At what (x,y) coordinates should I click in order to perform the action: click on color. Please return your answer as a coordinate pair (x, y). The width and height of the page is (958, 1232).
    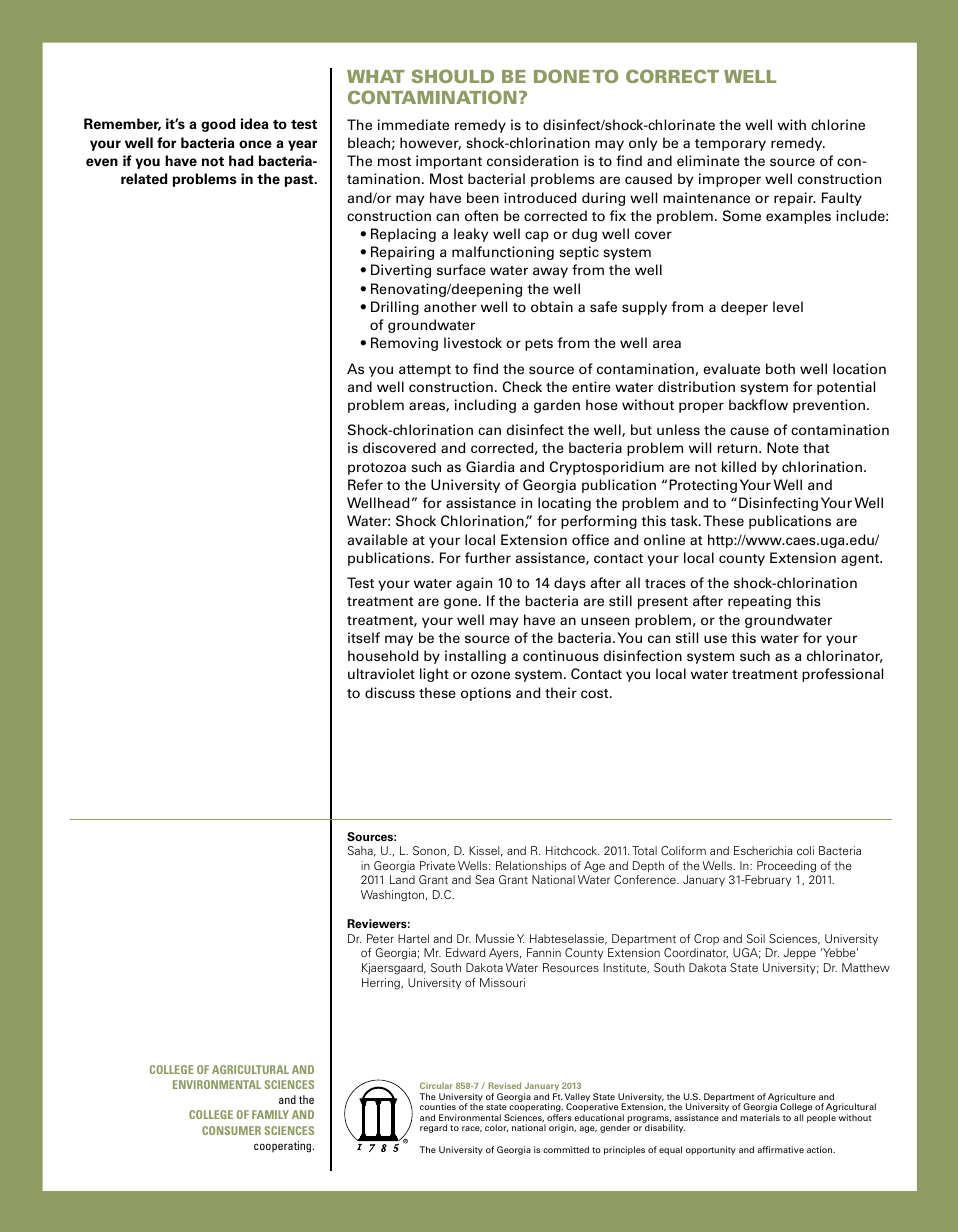
    Looking at the image, I should click on (496, 1128).
